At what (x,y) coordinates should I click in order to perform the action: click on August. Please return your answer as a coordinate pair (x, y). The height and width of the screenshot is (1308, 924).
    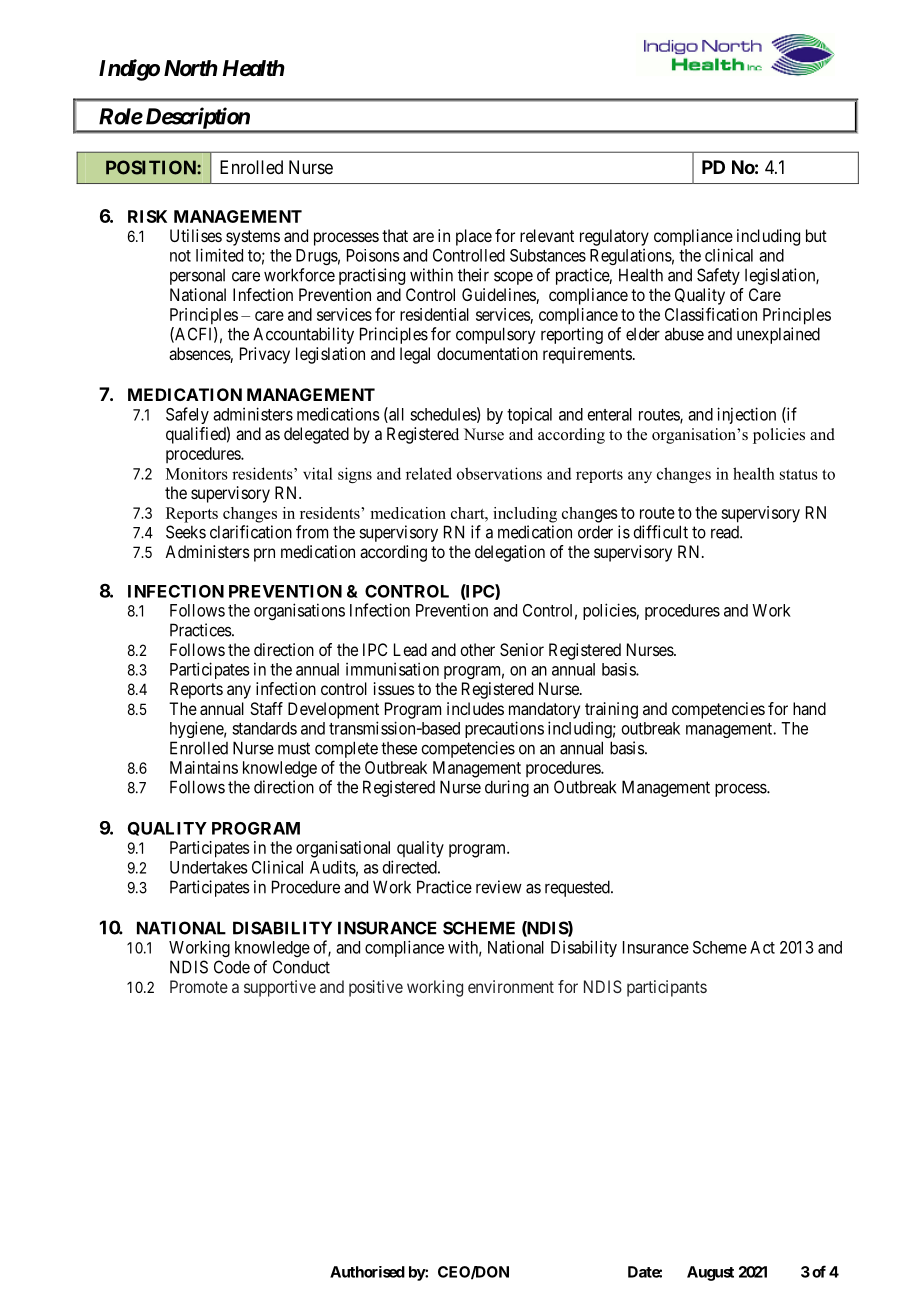
    Looking at the image, I should click on (710, 1273).
